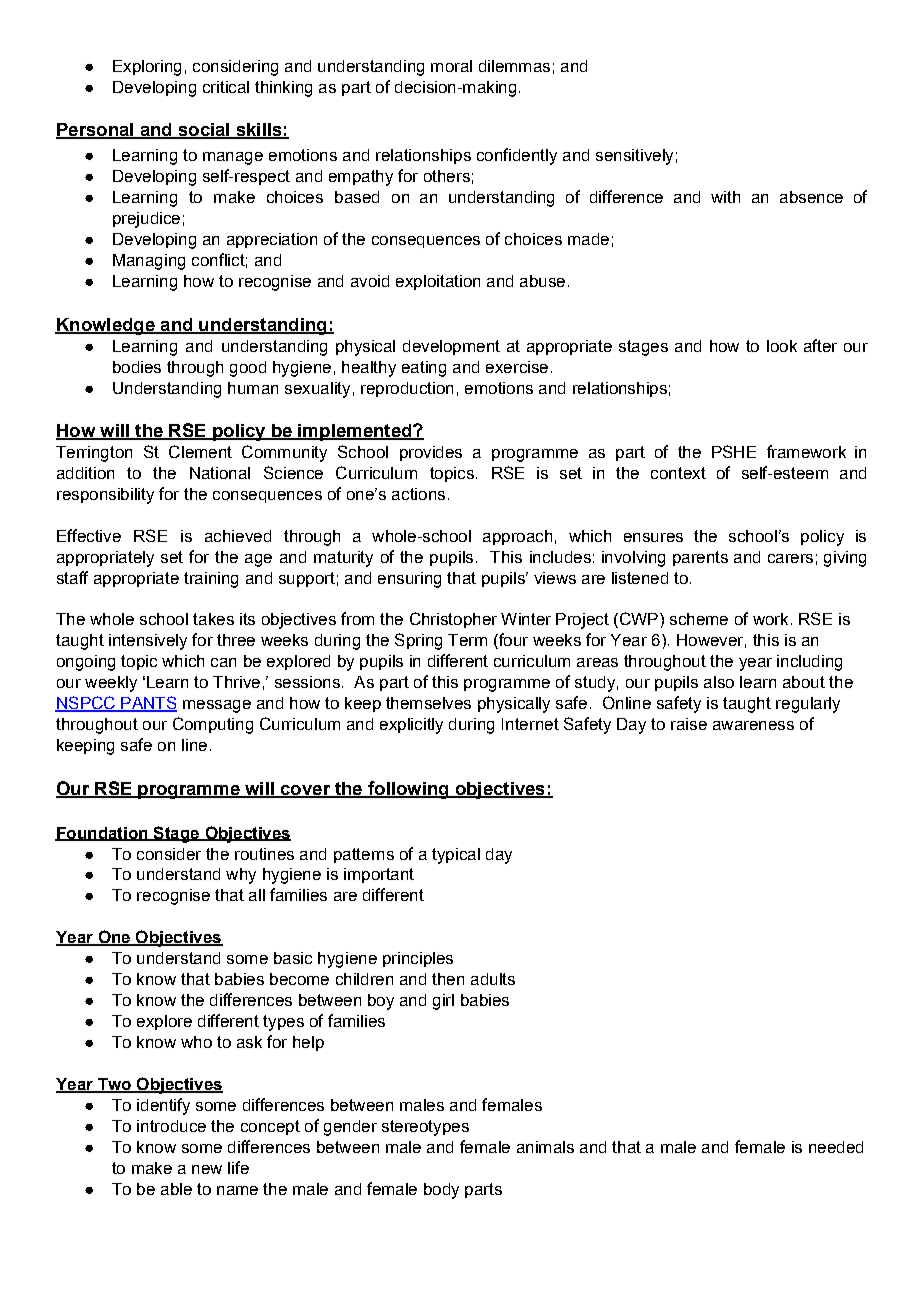 The height and width of the screenshot is (1308, 924). What do you see at coordinates (725, 197) in the screenshot?
I see `with` at bounding box center [725, 197].
